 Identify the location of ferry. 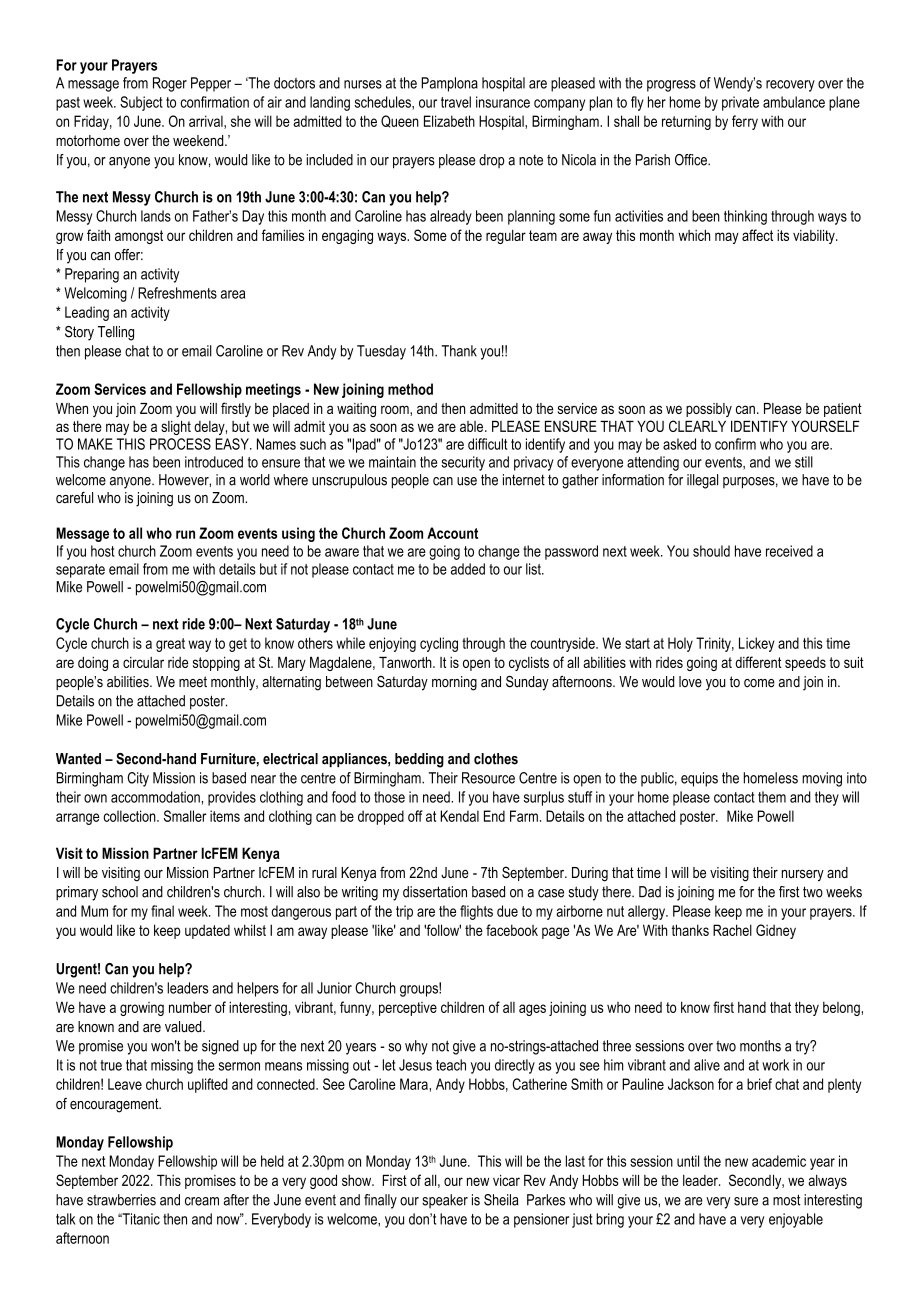
(745, 122).
